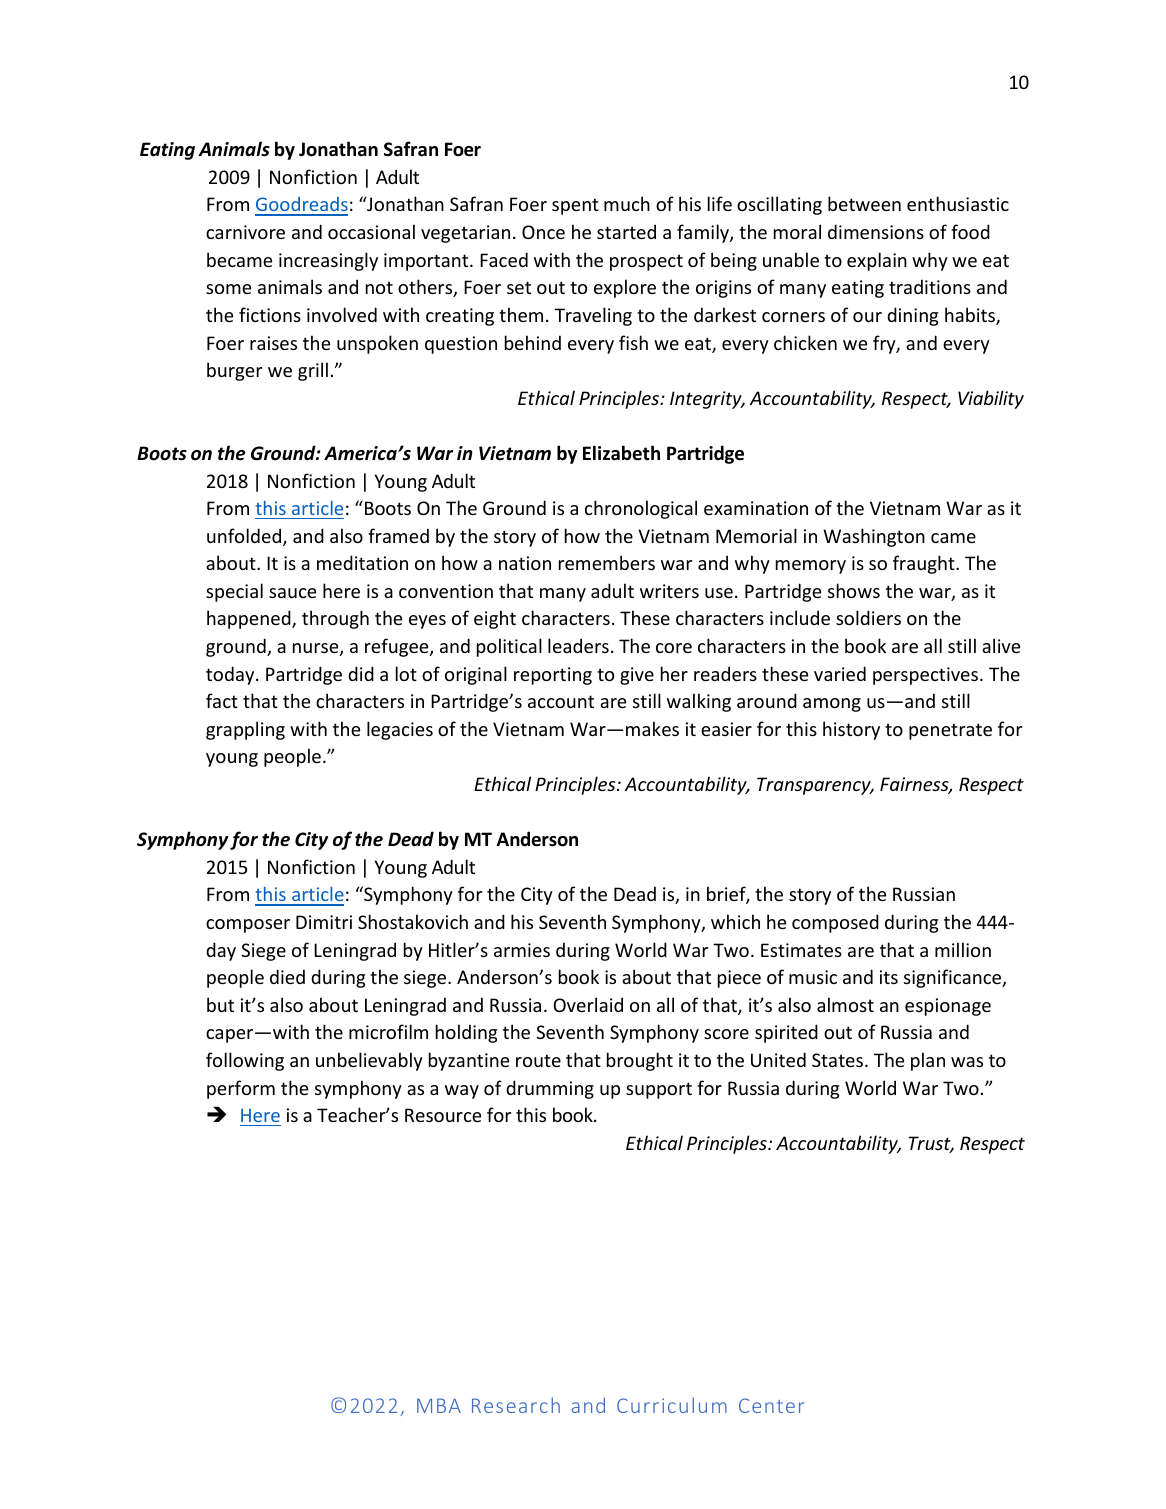 The image size is (1166, 1509). Describe the element at coordinates (626, 231) in the screenshot. I see `started` at that location.
